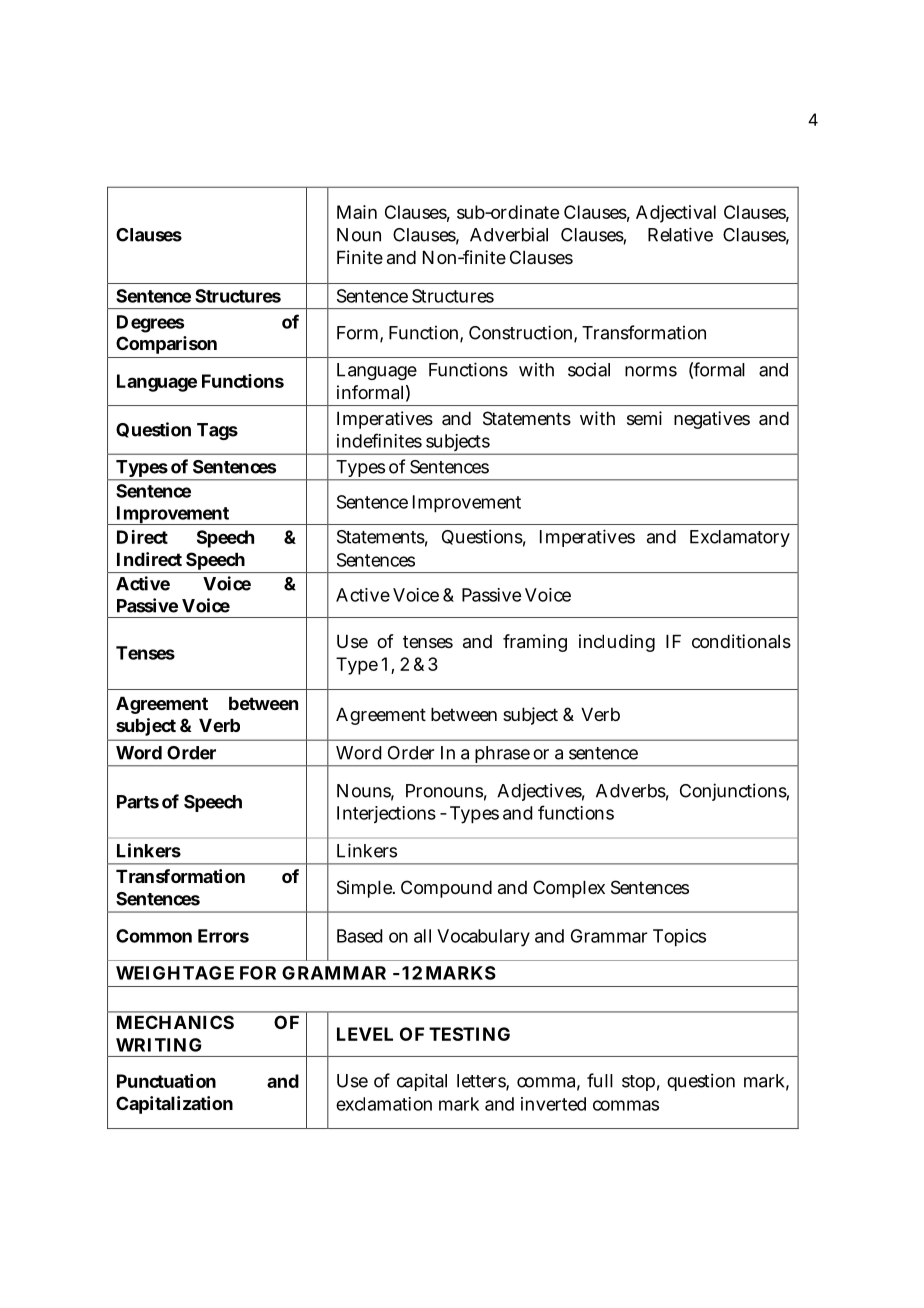 The height and width of the screenshot is (1308, 924). What do you see at coordinates (679, 938) in the screenshot?
I see `Topics` at bounding box center [679, 938].
